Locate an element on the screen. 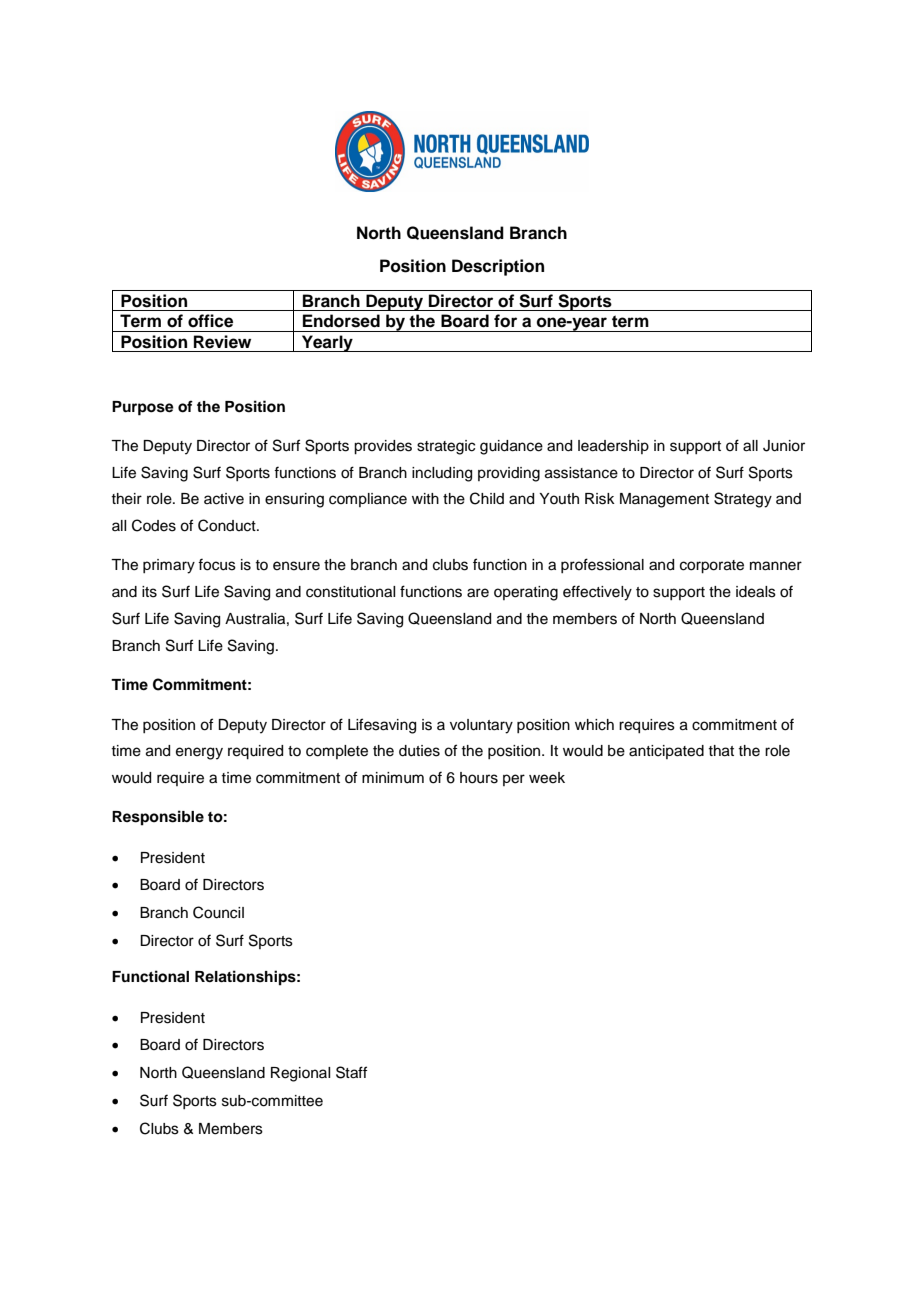  Description is located at coordinates (498, 267).
